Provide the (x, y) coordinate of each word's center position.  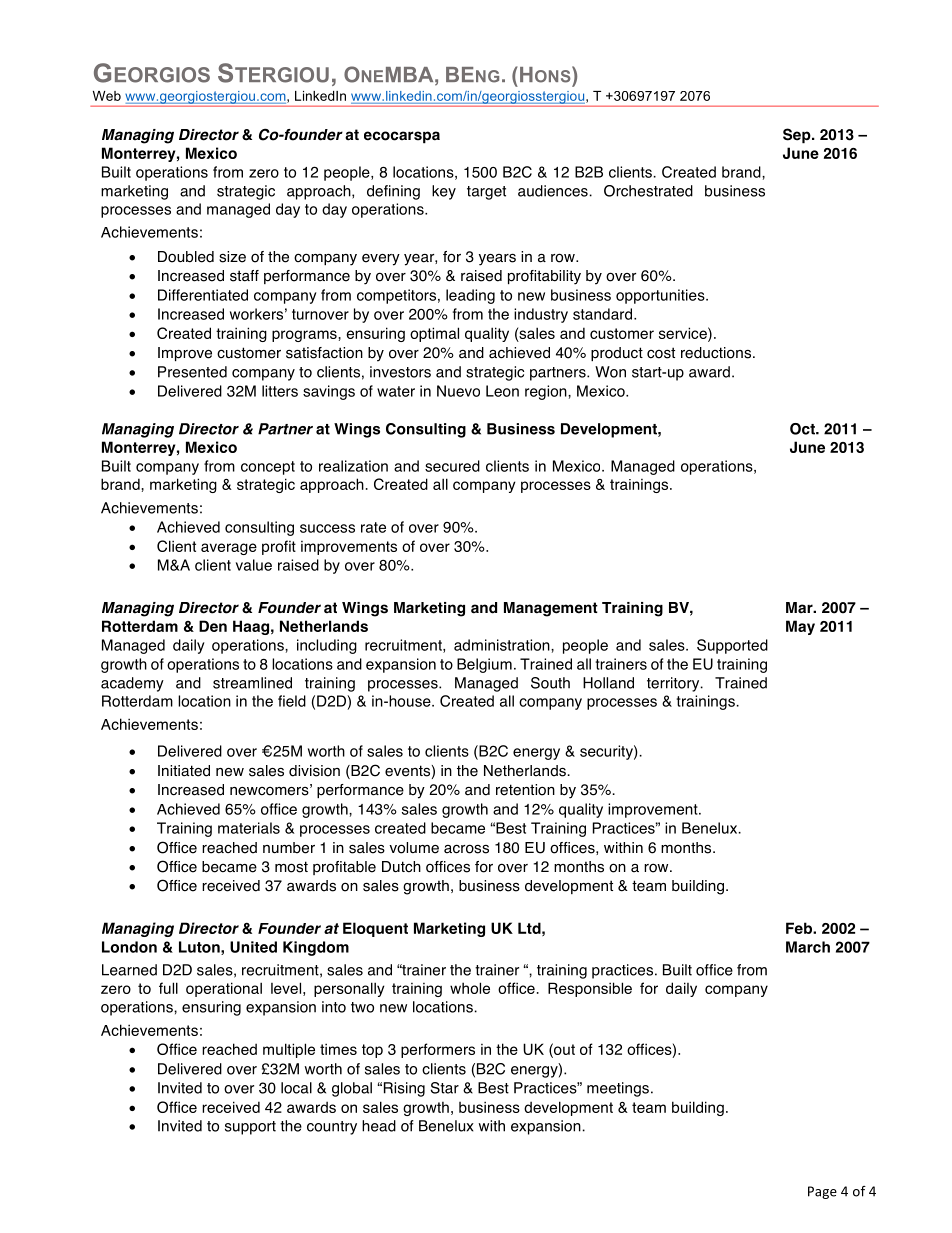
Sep (798, 136)
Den (213, 626)
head (379, 1126)
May (800, 627)
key (444, 192)
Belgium (484, 665)
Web (107, 96)
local (296, 1088)
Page (822, 1192)
